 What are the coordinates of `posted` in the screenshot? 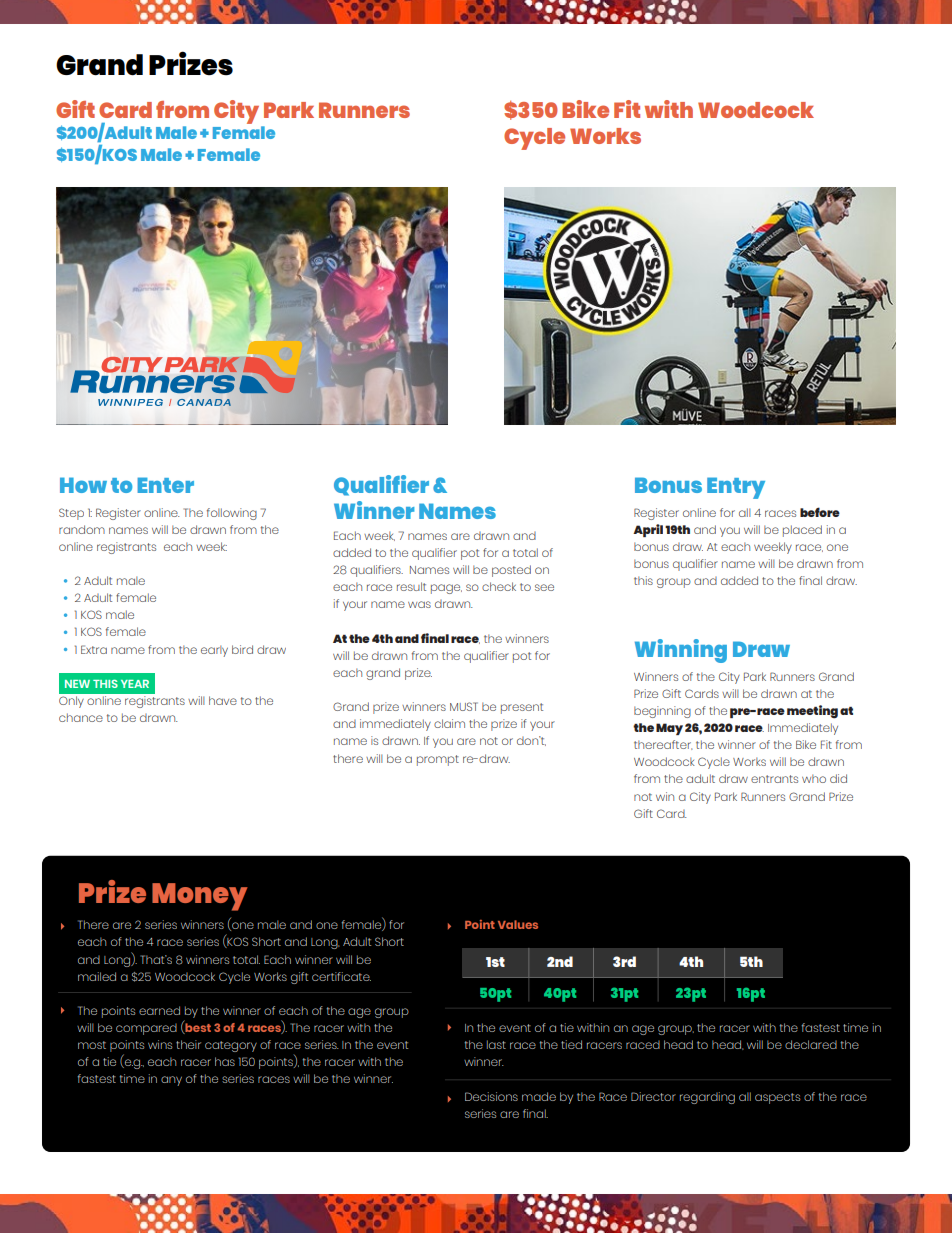 It's located at (511, 571).
